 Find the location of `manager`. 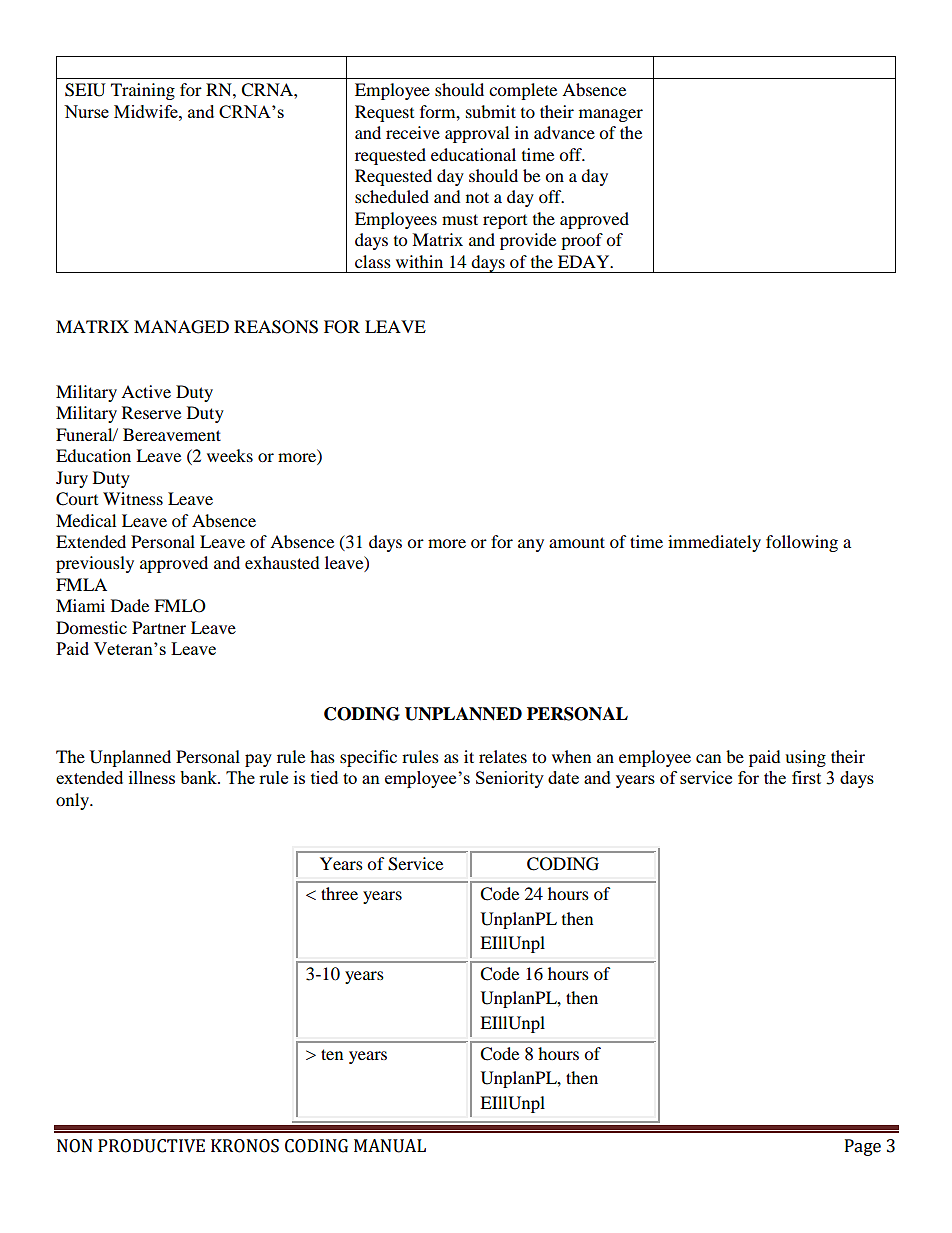

manager is located at coordinates (611, 115).
